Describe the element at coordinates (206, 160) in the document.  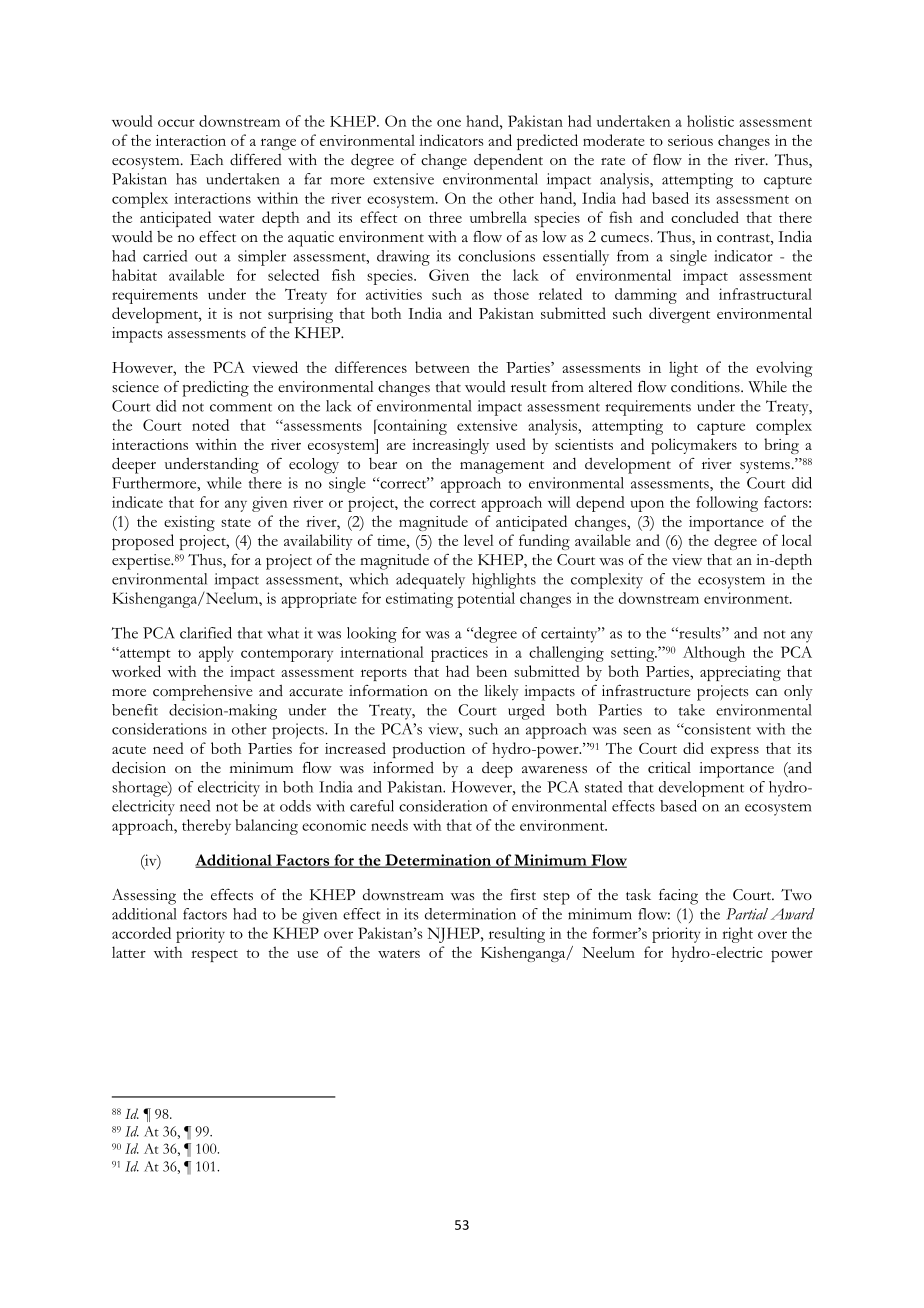
I see `Each` at that location.
